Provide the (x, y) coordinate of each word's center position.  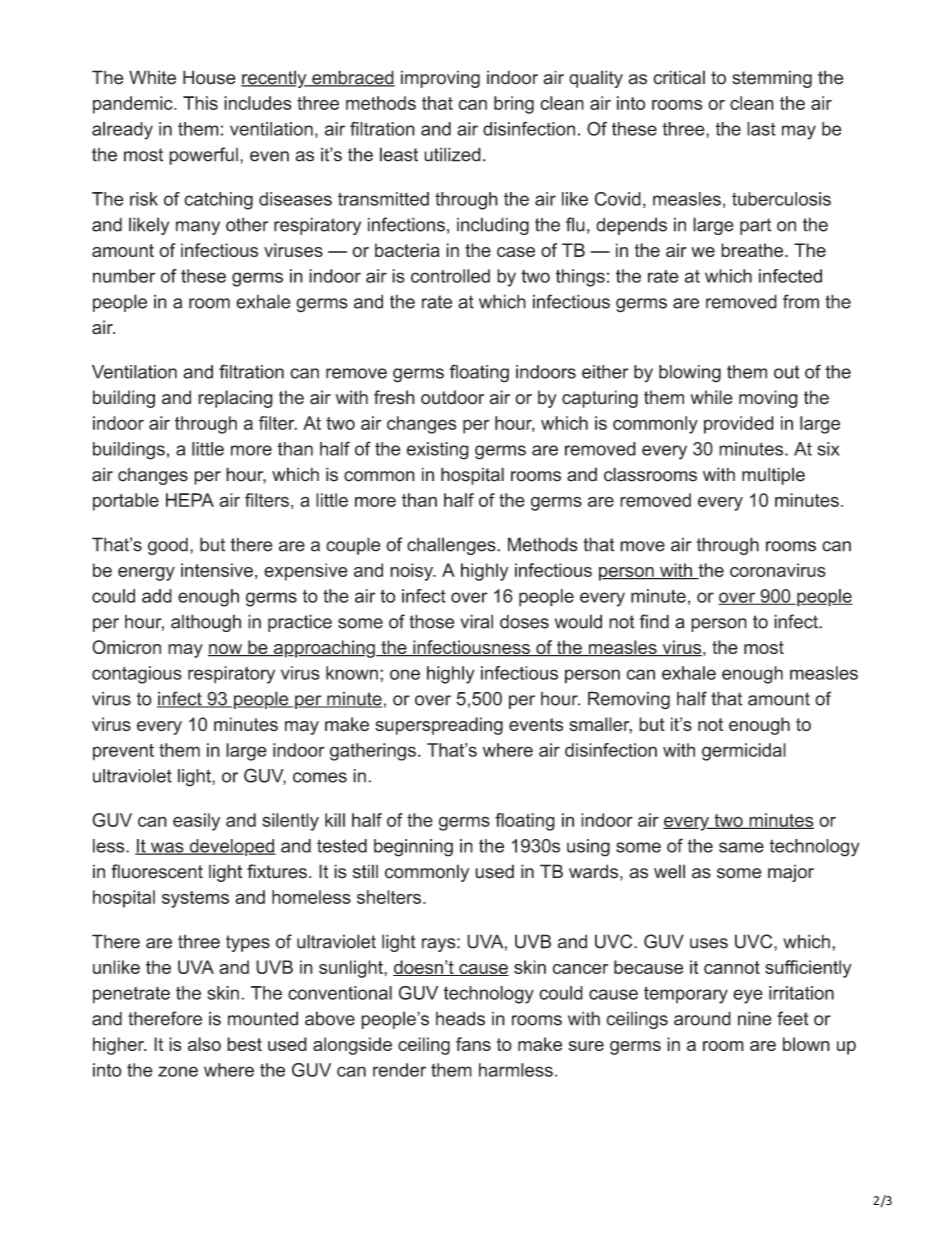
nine (755, 1018)
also (204, 1044)
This (200, 103)
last (761, 129)
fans (473, 1044)
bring (514, 105)
